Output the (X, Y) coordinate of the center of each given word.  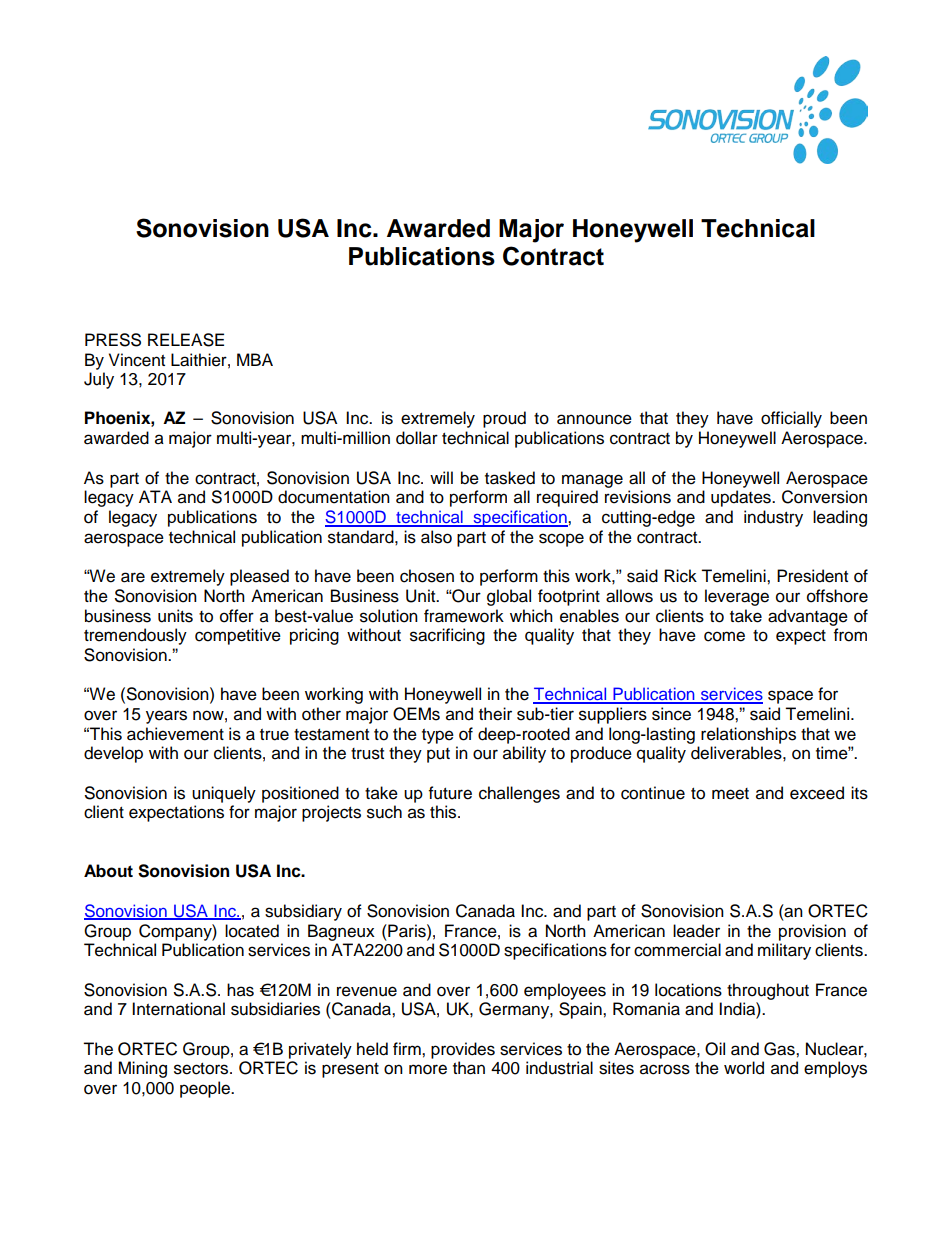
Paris (407, 931)
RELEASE (186, 340)
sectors (202, 1069)
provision (812, 932)
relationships (748, 735)
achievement (175, 734)
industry (773, 518)
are (133, 577)
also (436, 537)
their (495, 714)
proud (504, 419)
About (108, 871)
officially (791, 419)
